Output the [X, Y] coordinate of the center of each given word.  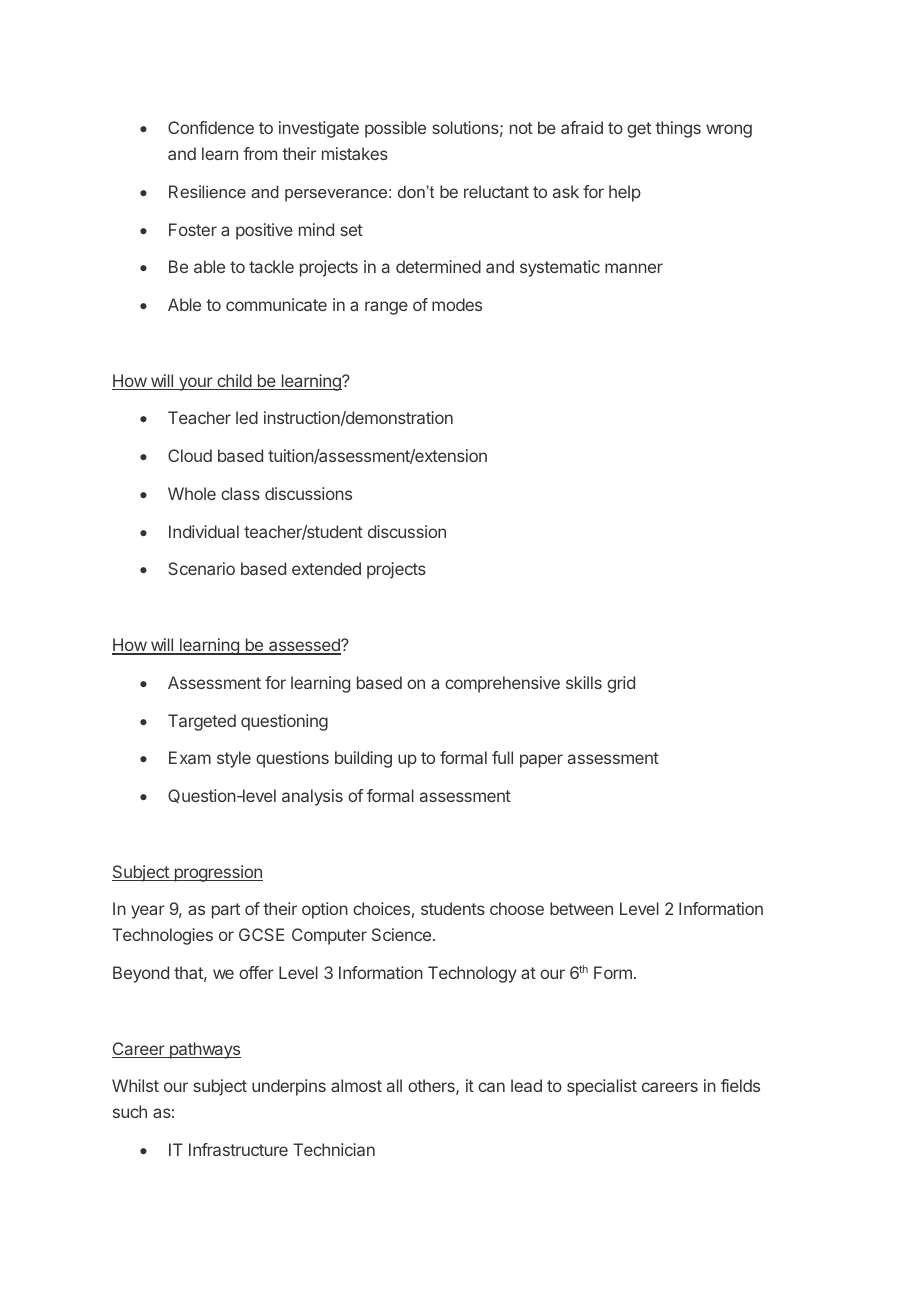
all [394, 1085]
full [502, 757]
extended [326, 568]
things [678, 129]
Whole [192, 493]
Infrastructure [238, 1149]
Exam [190, 757]
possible [395, 129]
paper [541, 761]
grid [621, 684]
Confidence [211, 127]
